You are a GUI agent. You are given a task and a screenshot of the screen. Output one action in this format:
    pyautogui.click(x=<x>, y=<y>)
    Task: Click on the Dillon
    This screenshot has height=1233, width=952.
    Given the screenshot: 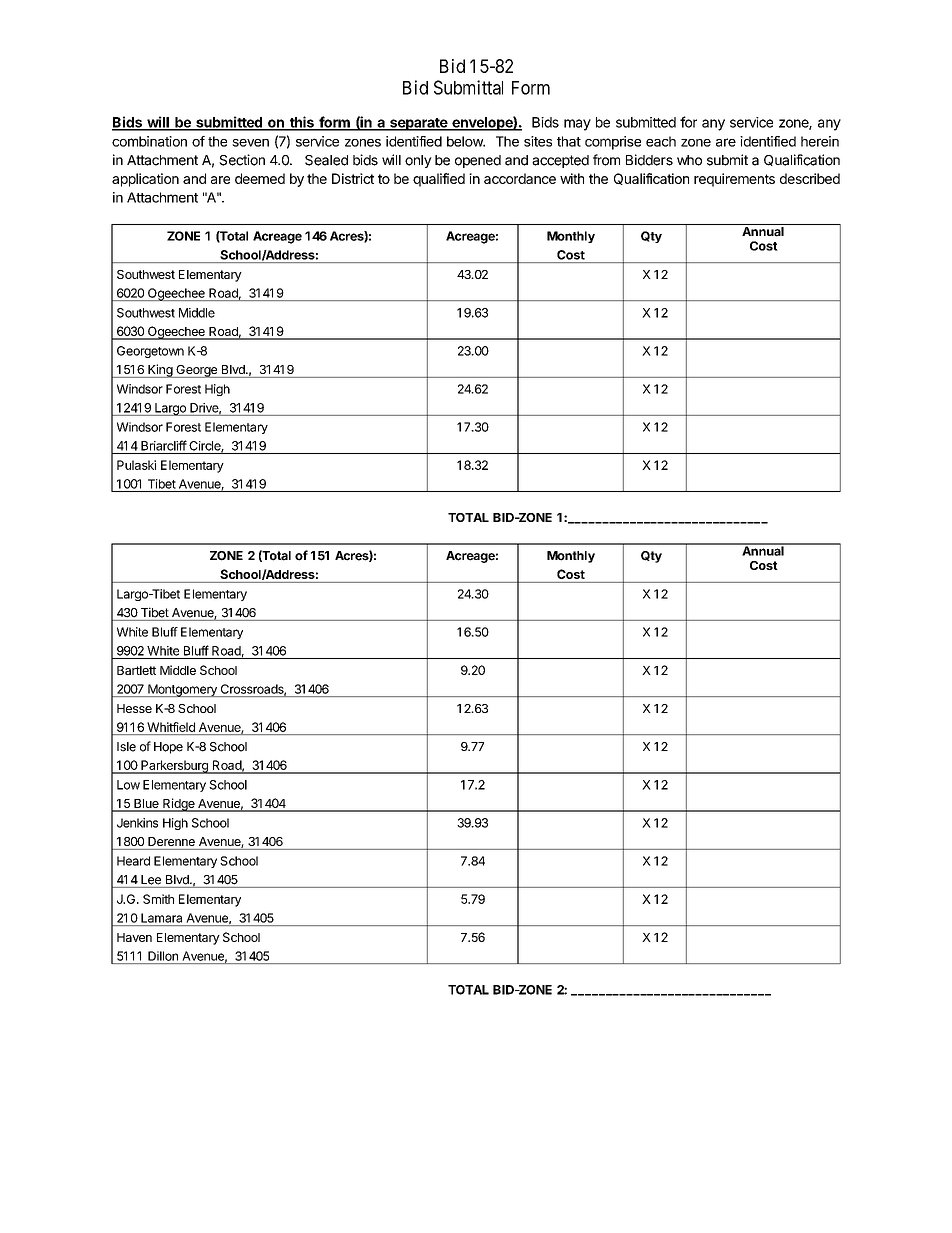 What is the action you would take?
    pyautogui.click(x=163, y=956)
